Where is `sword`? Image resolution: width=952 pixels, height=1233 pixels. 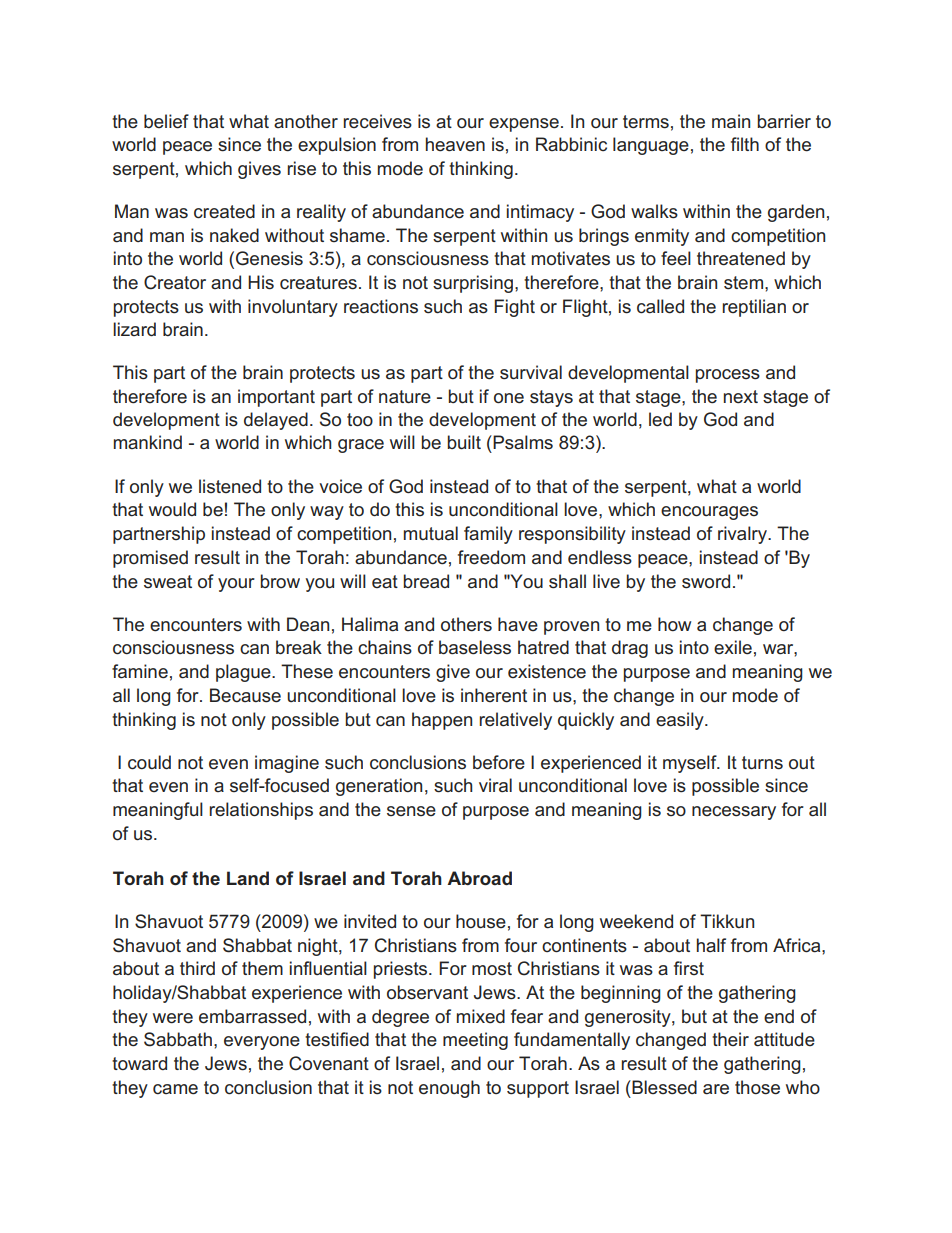
sword is located at coordinates (706, 581).
